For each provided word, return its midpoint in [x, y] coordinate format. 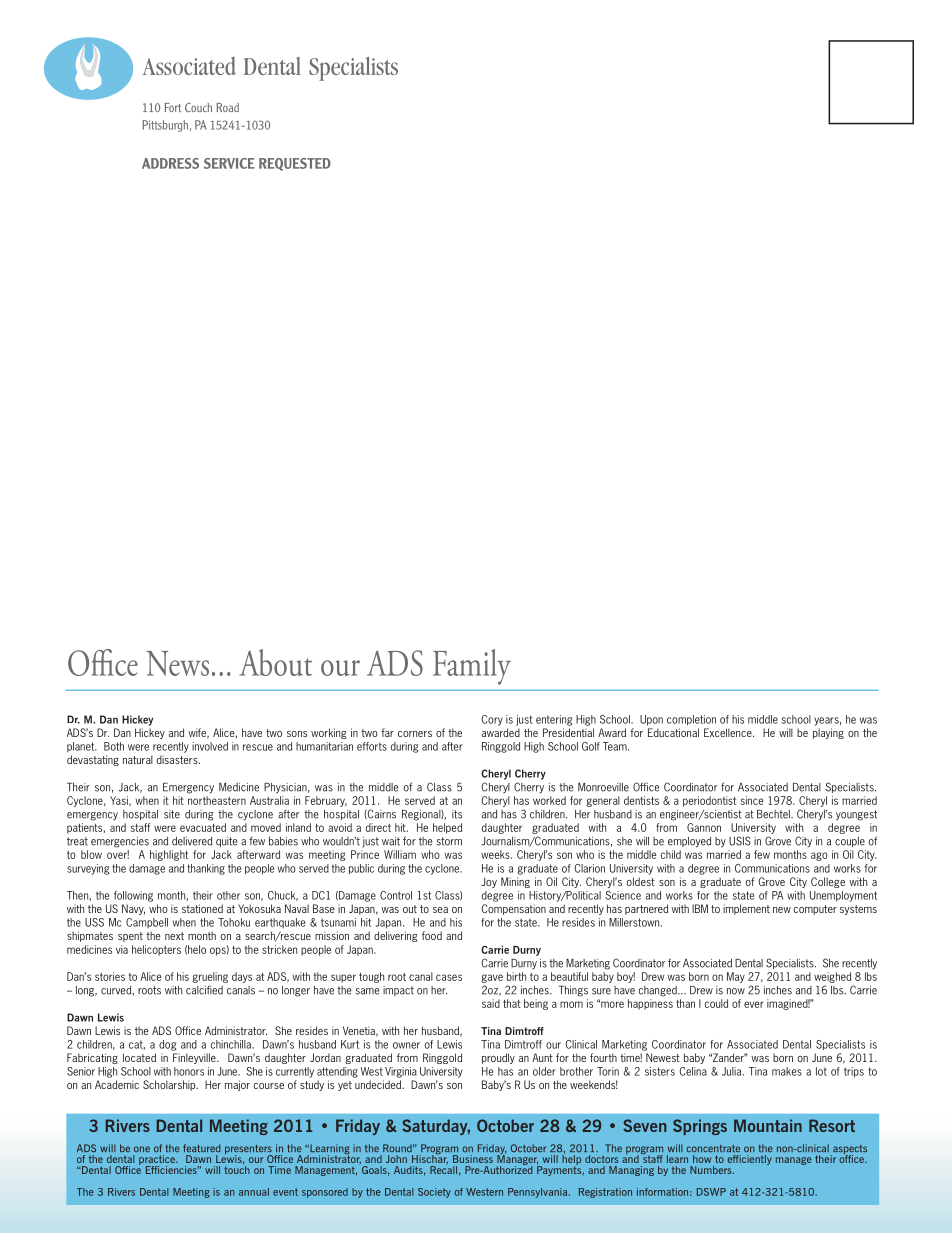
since [752, 800]
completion [691, 720]
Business [473, 1159]
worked [549, 800]
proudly [498, 1058]
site [172, 814]
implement [746, 909]
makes [787, 1071]
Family [472, 667]
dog [167, 1045]
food [432, 935]
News [177, 663]
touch [237, 1169]
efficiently [749, 1160]
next [174, 936]
